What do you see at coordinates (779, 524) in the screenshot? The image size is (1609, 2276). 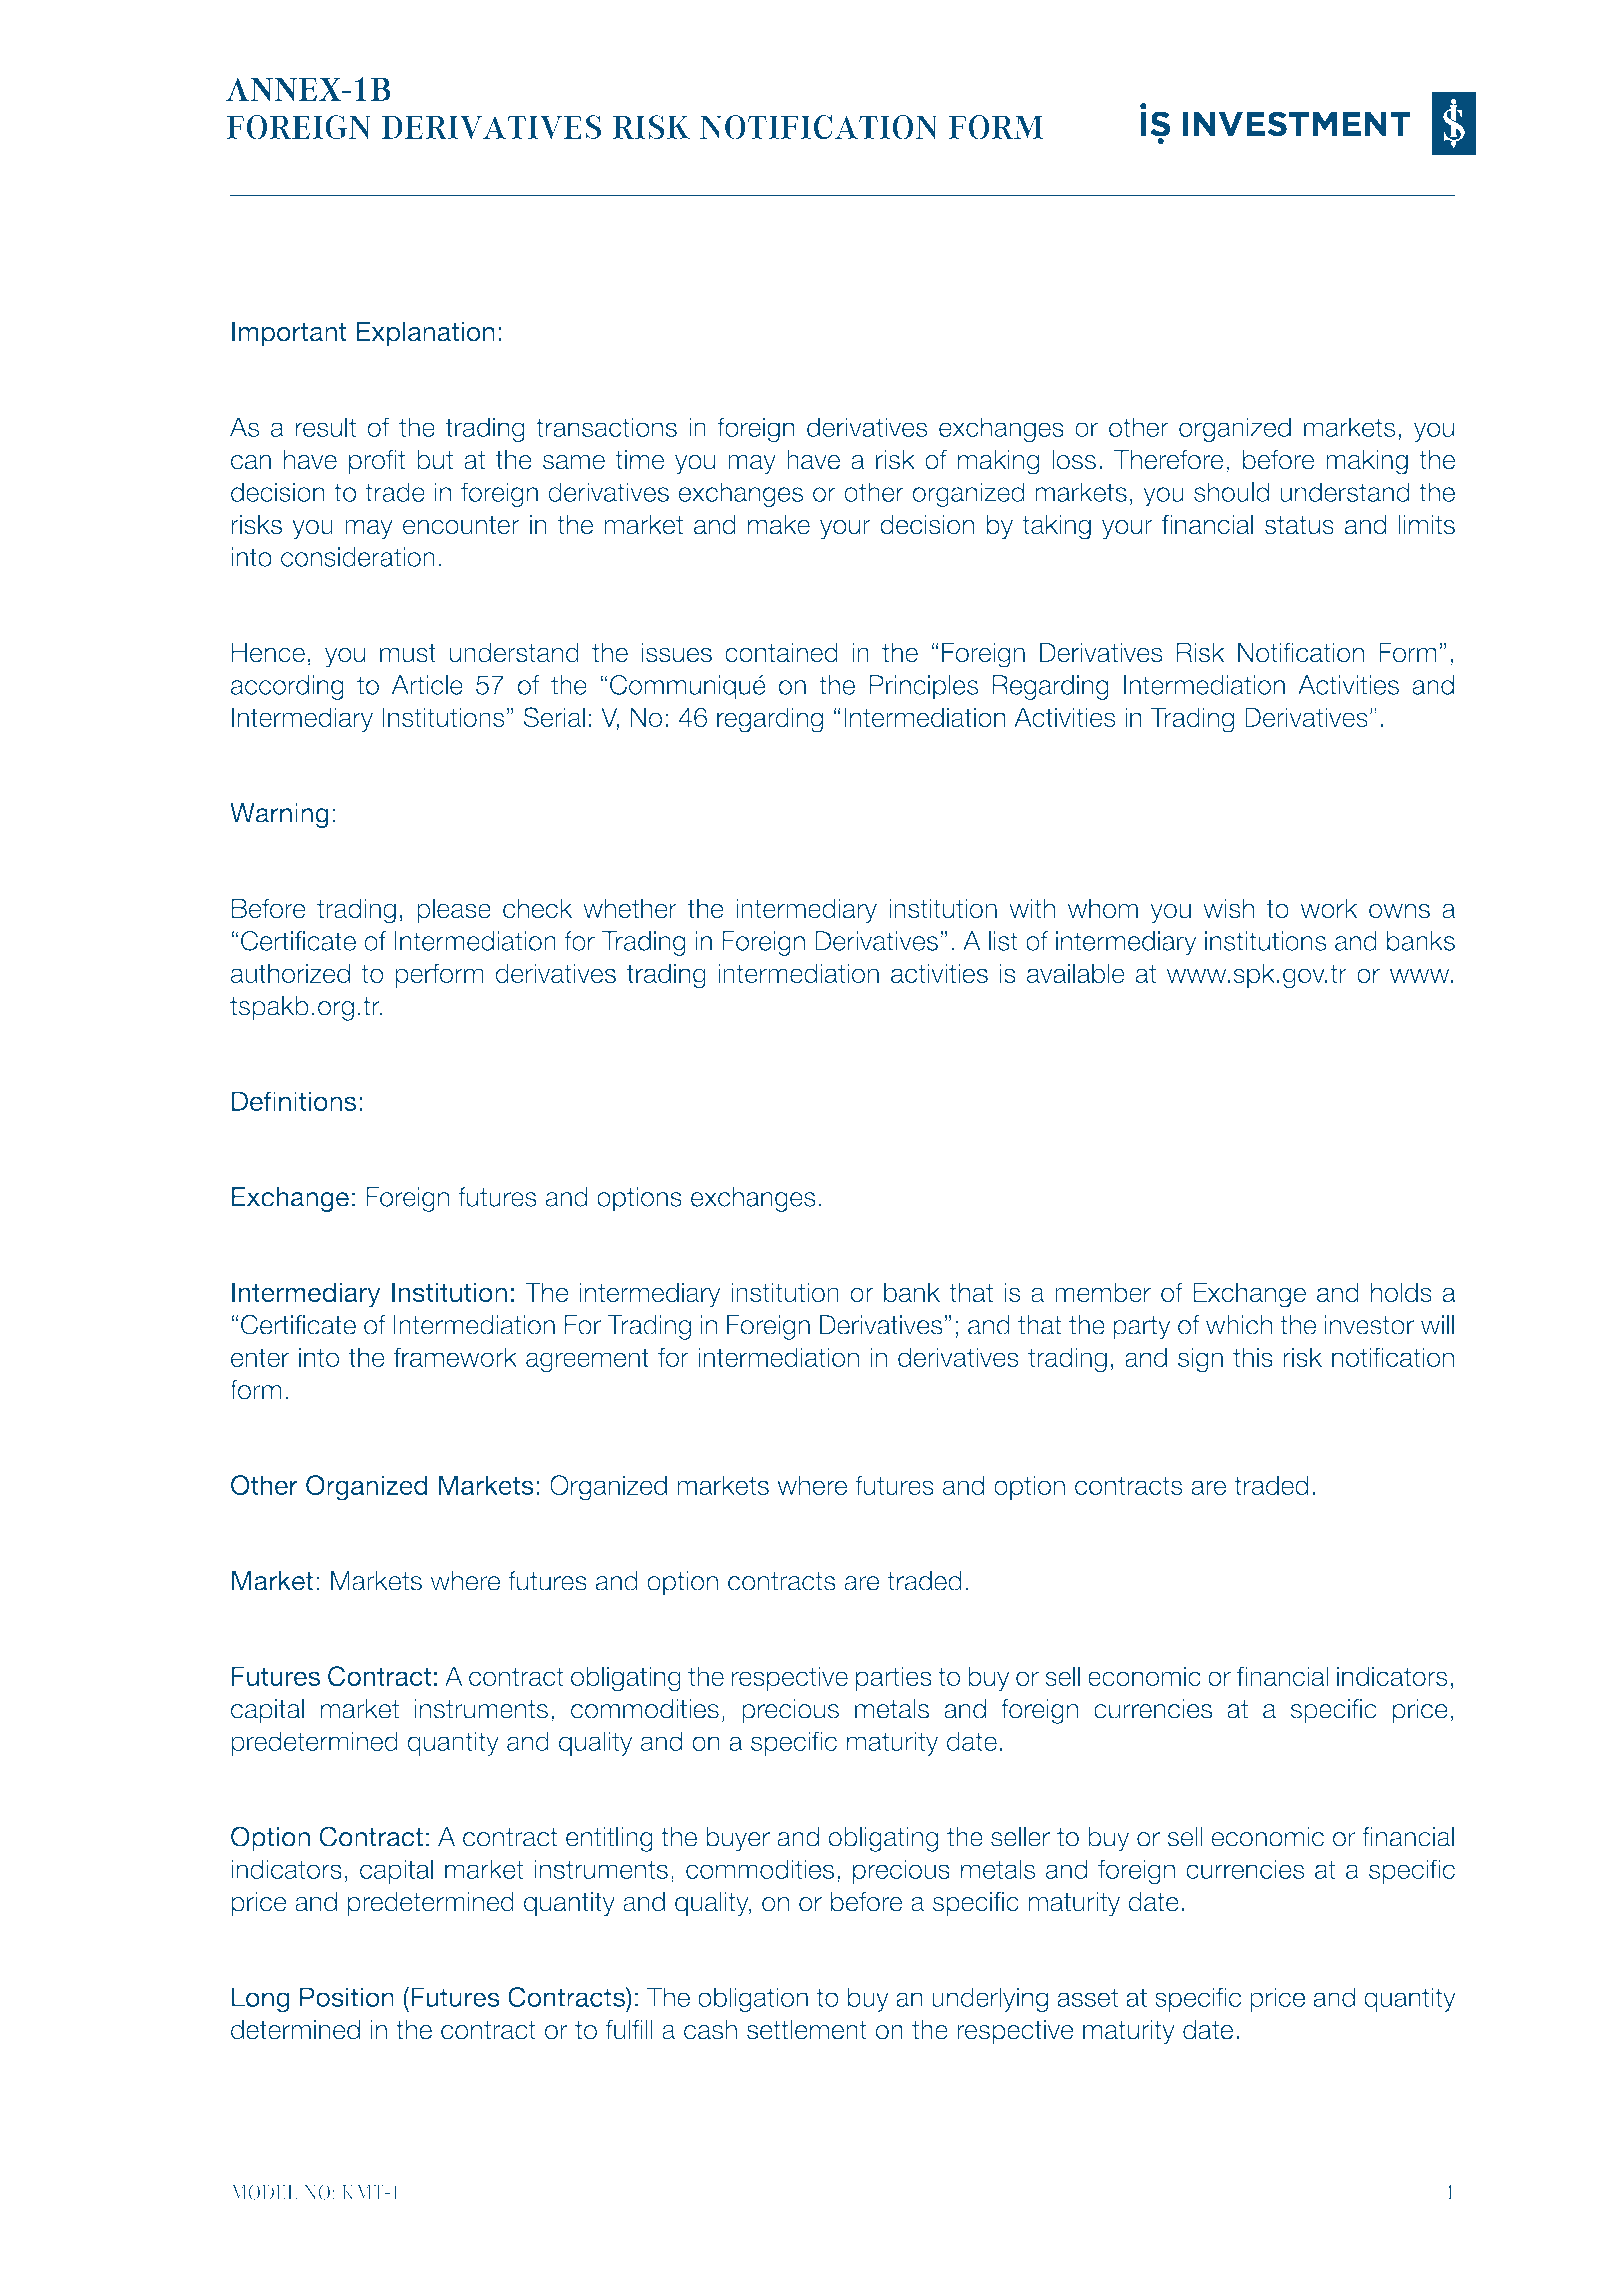 I see `make` at bounding box center [779, 524].
